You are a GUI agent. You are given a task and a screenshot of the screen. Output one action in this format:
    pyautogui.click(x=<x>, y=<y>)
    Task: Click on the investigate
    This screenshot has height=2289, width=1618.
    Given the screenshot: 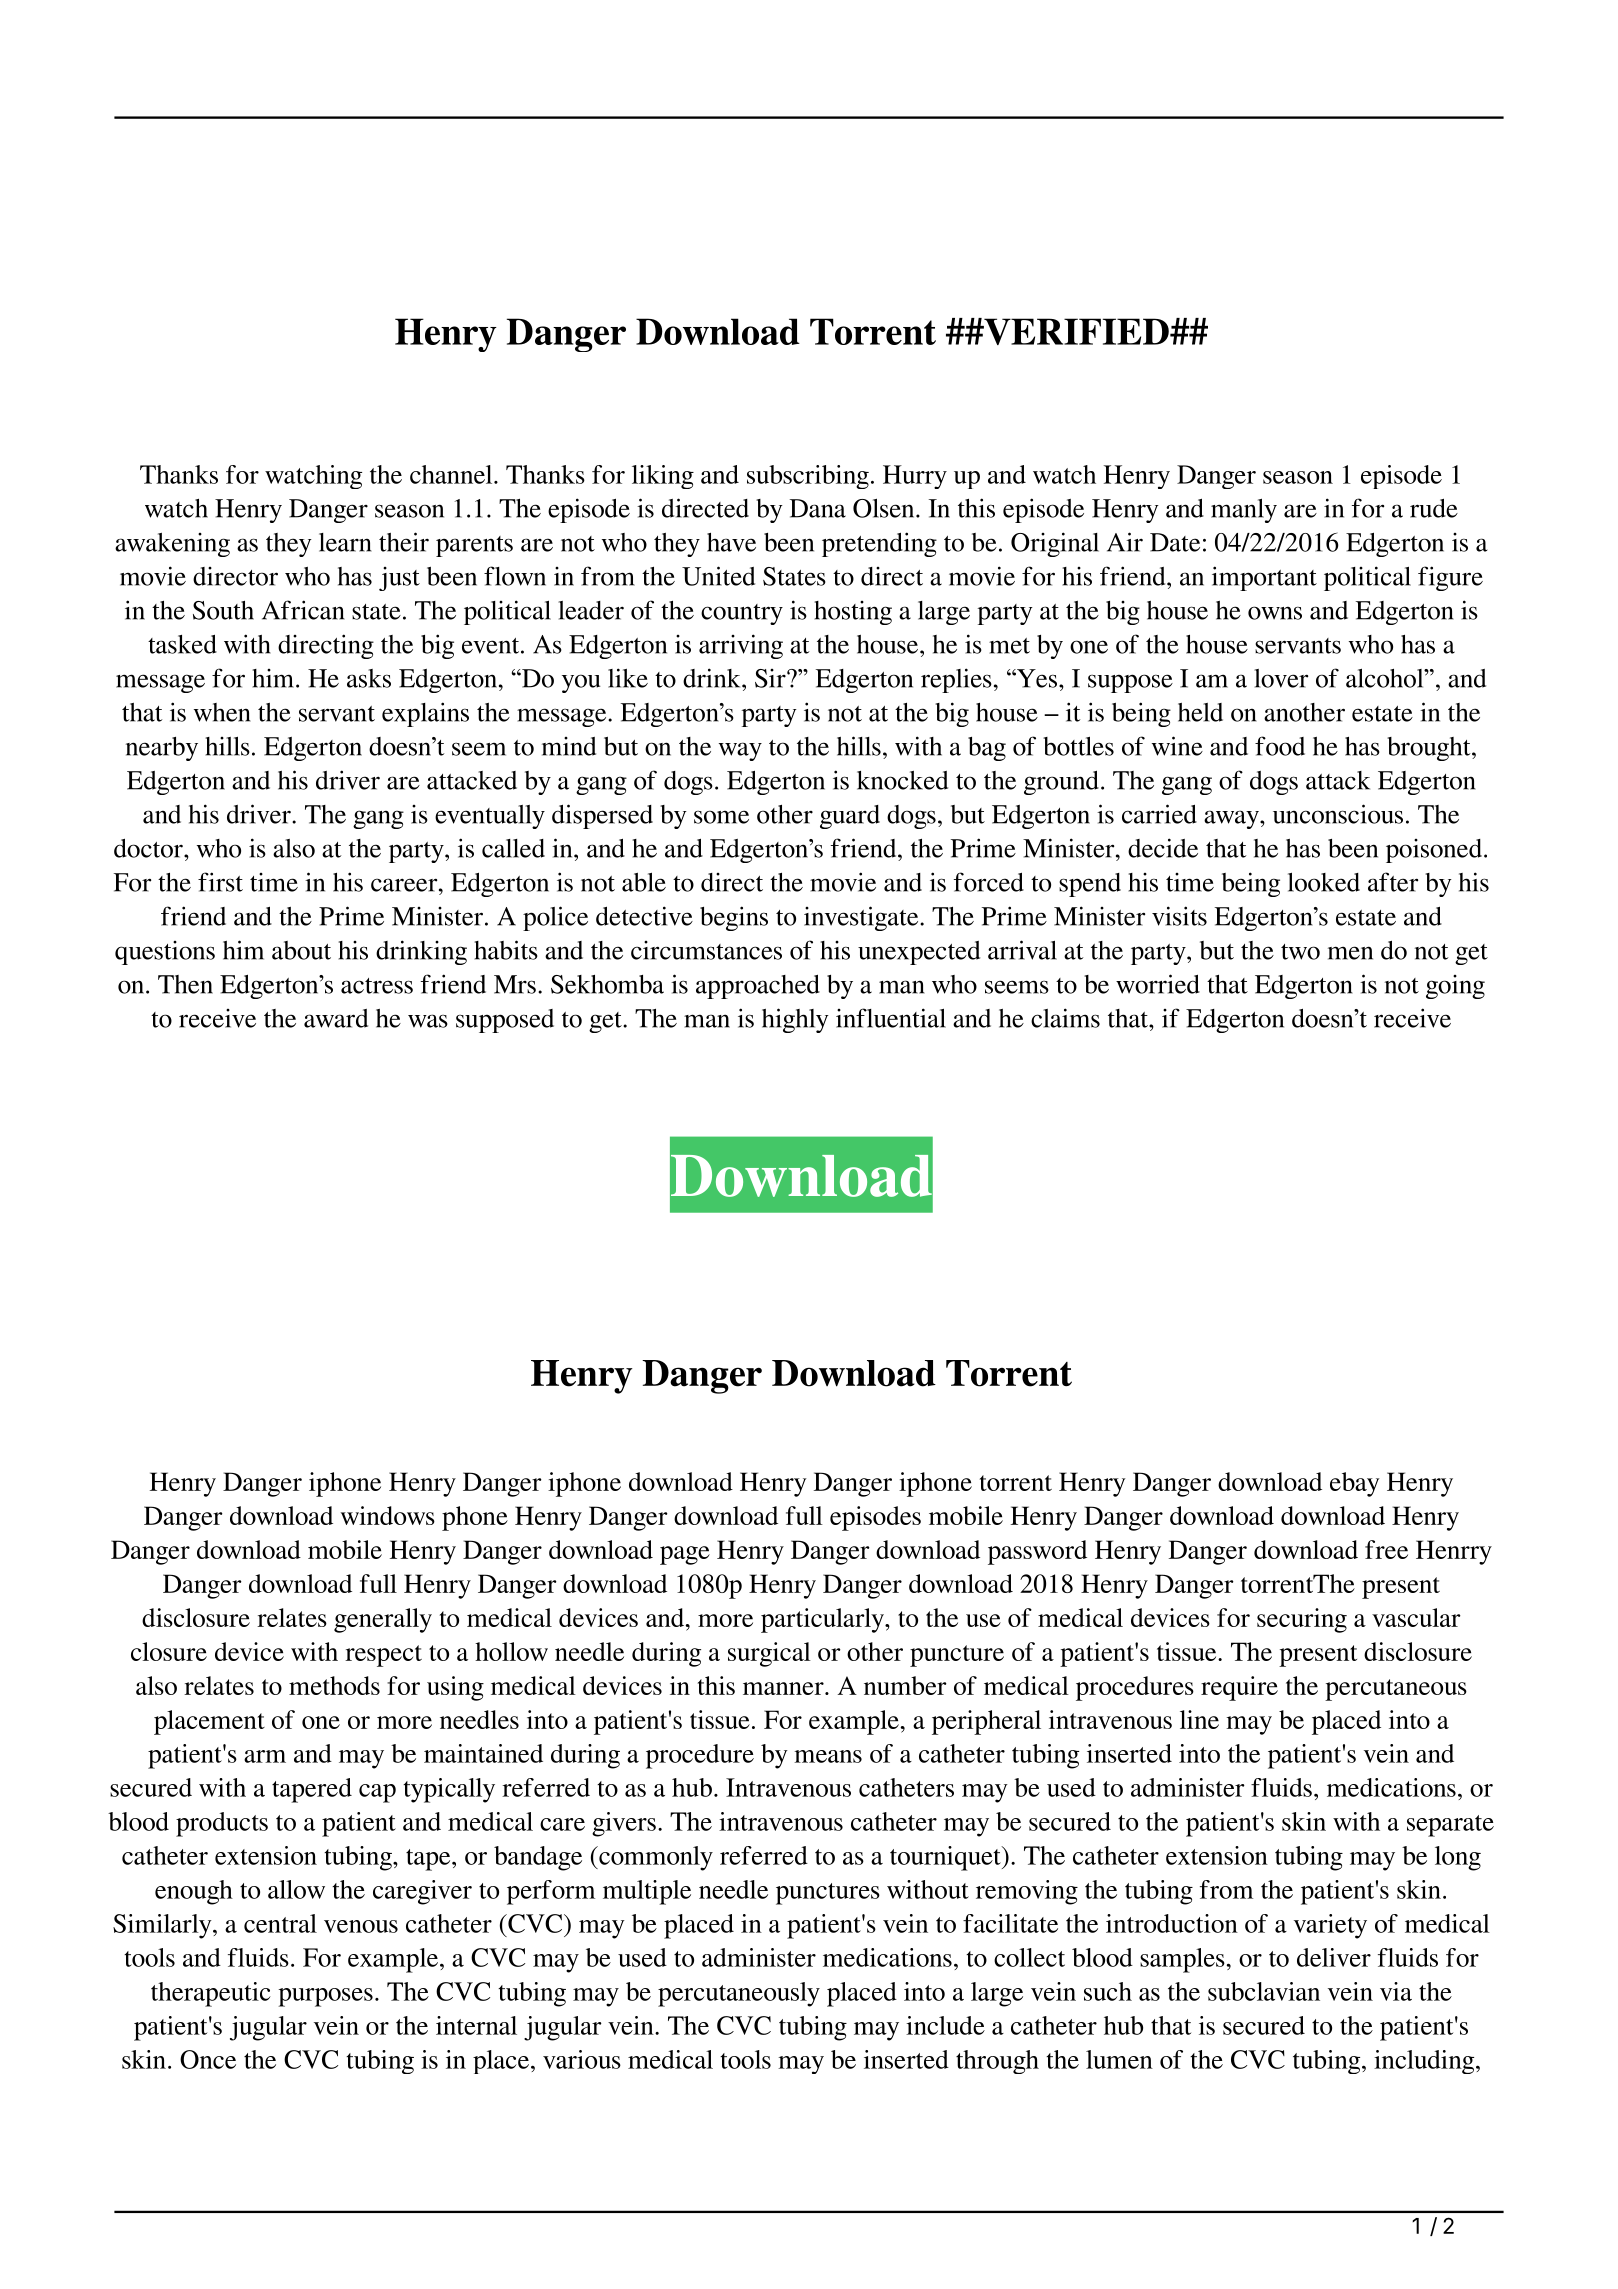 What is the action you would take?
    pyautogui.click(x=862, y=918)
